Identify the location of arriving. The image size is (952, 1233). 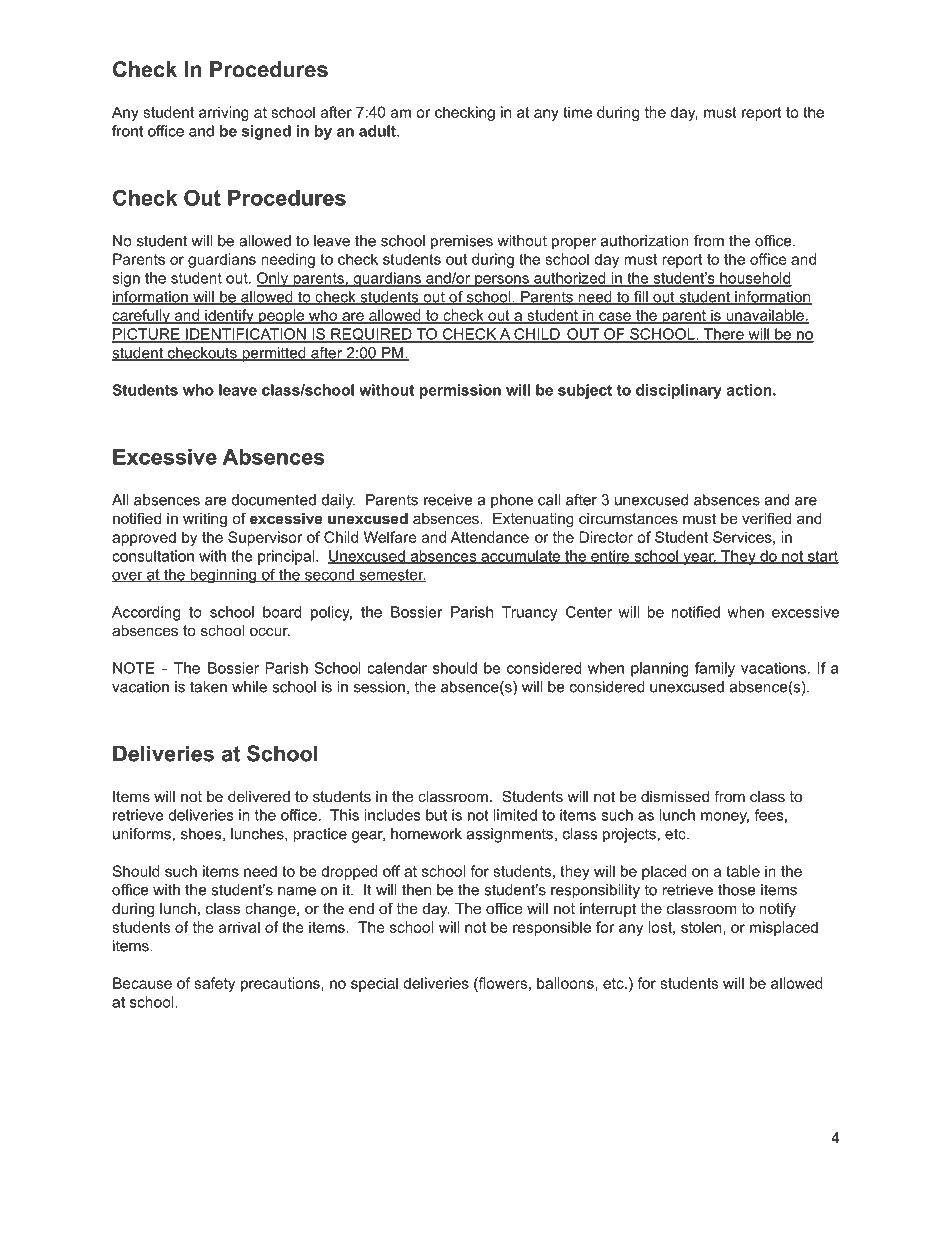
(224, 113).
